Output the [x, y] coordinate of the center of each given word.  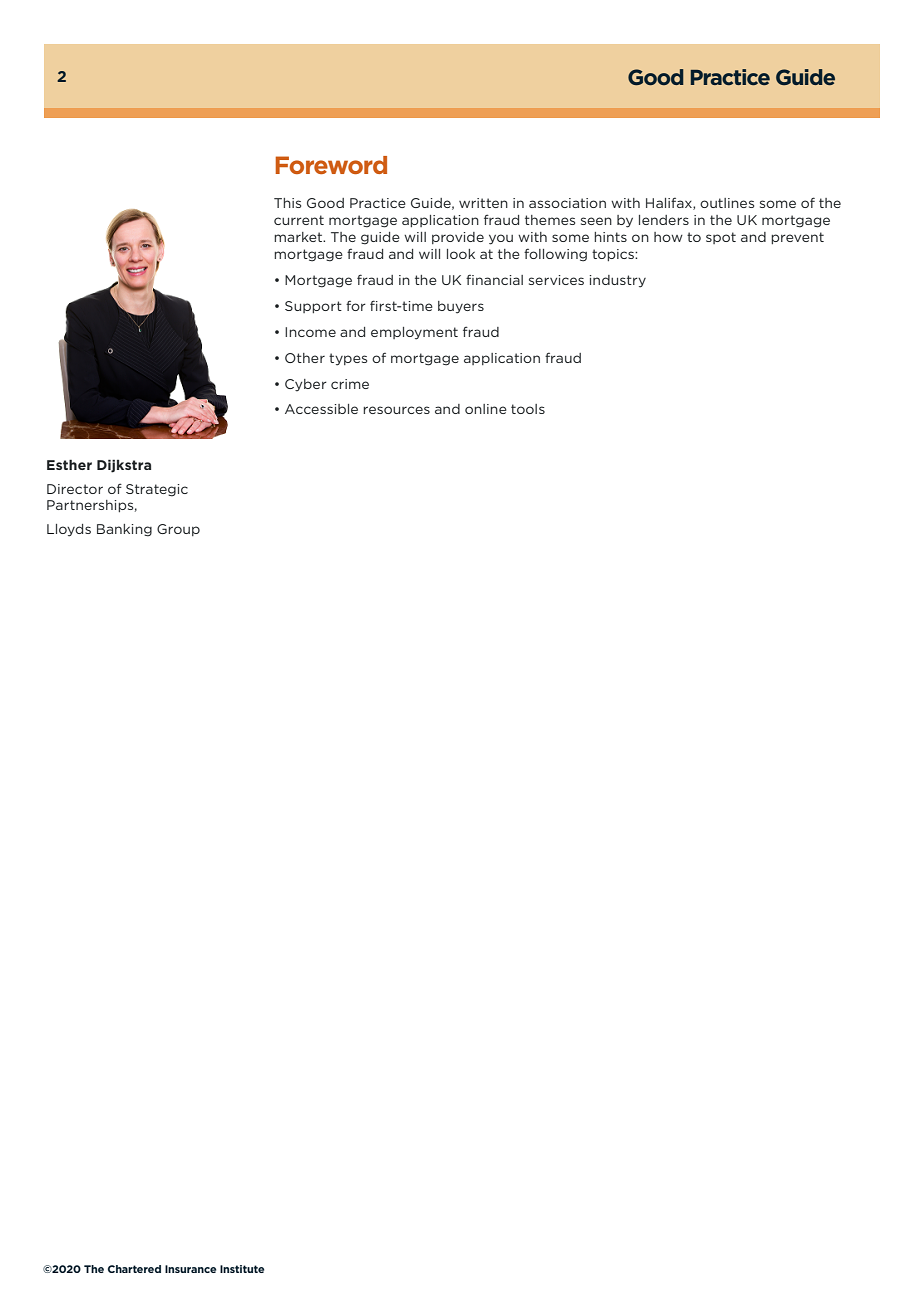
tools [528, 409]
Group [178, 530]
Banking [124, 530]
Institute [242, 1269]
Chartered [134, 1269]
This [287, 203]
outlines [727, 203]
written [483, 203]
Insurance [190, 1269]
